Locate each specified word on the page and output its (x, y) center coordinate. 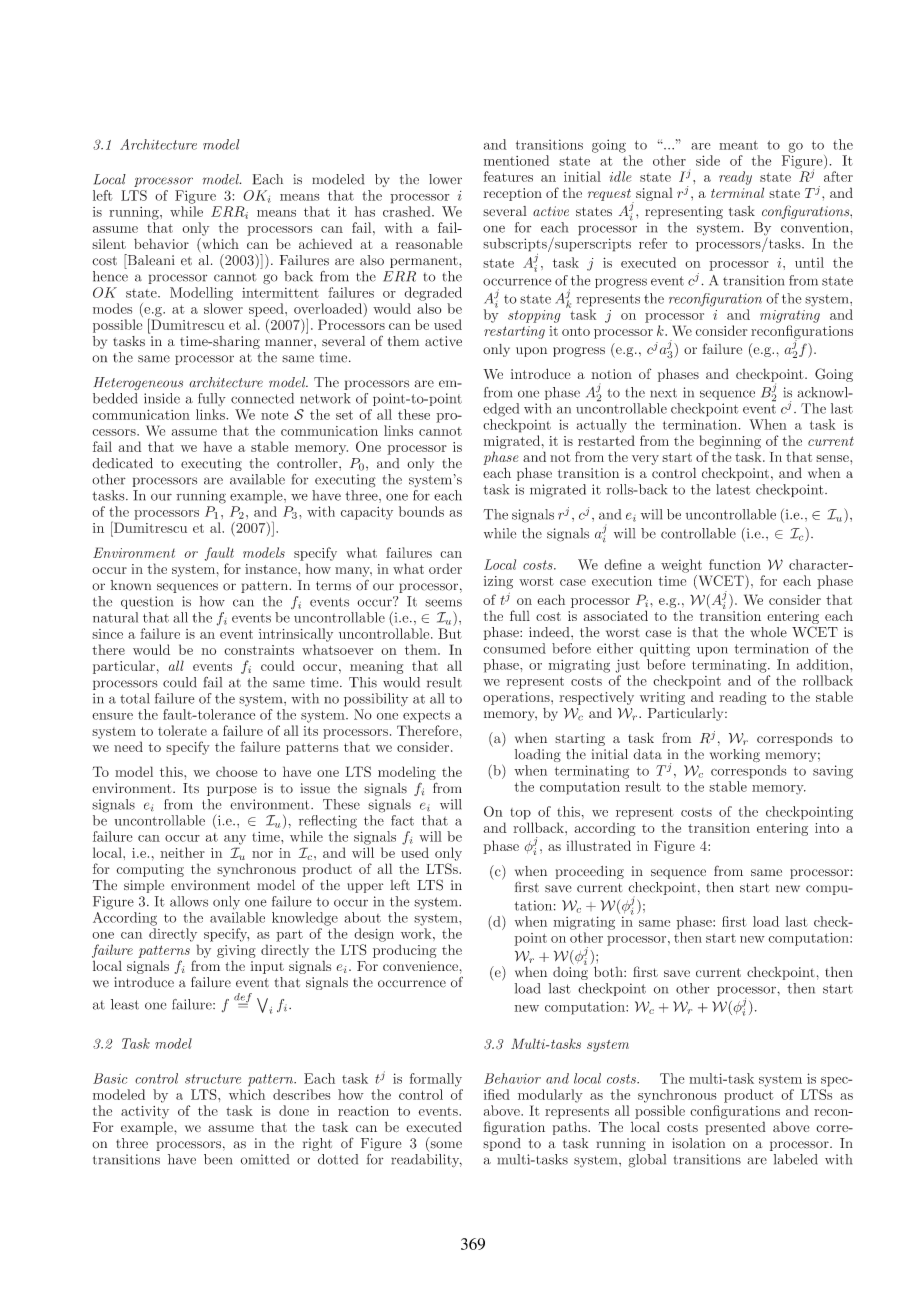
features (508, 176)
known (130, 585)
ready (735, 178)
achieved (325, 243)
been (218, 1159)
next (663, 393)
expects (426, 716)
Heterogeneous (138, 383)
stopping (534, 316)
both (609, 971)
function (735, 564)
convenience (420, 966)
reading (742, 698)
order (445, 568)
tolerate (182, 730)
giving (236, 951)
